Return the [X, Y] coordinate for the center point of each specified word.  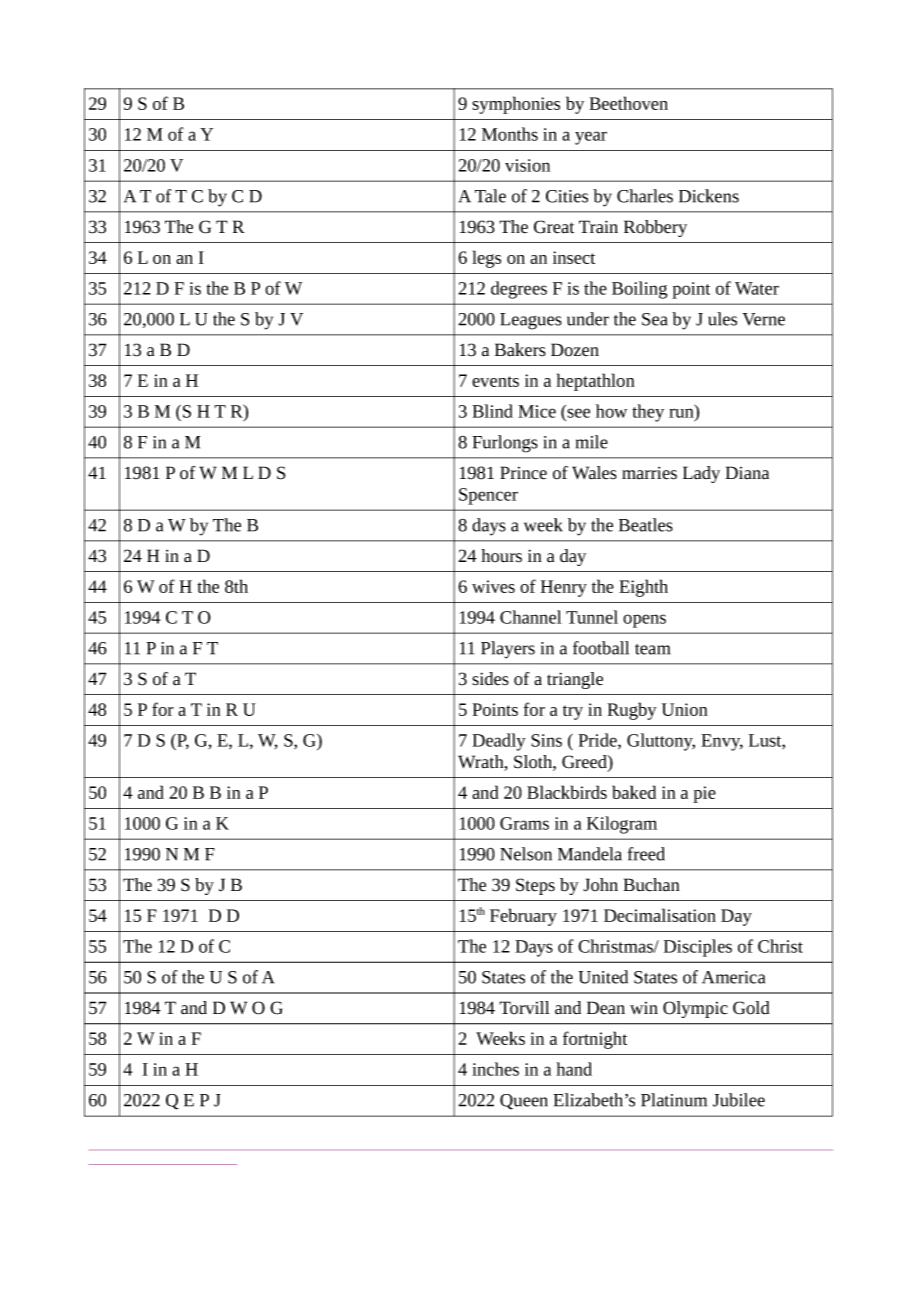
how [611, 411]
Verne [763, 319]
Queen [524, 1102]
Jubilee [739, 1100]
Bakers [520, 350]
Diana [747, 473]
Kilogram [622, 825]
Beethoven [628, 103]
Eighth [643, 588]
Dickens [709, 196]
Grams [524, 823]
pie [704, 794]
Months [510, 134]
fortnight [595, 1040]
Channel [531, 617]
